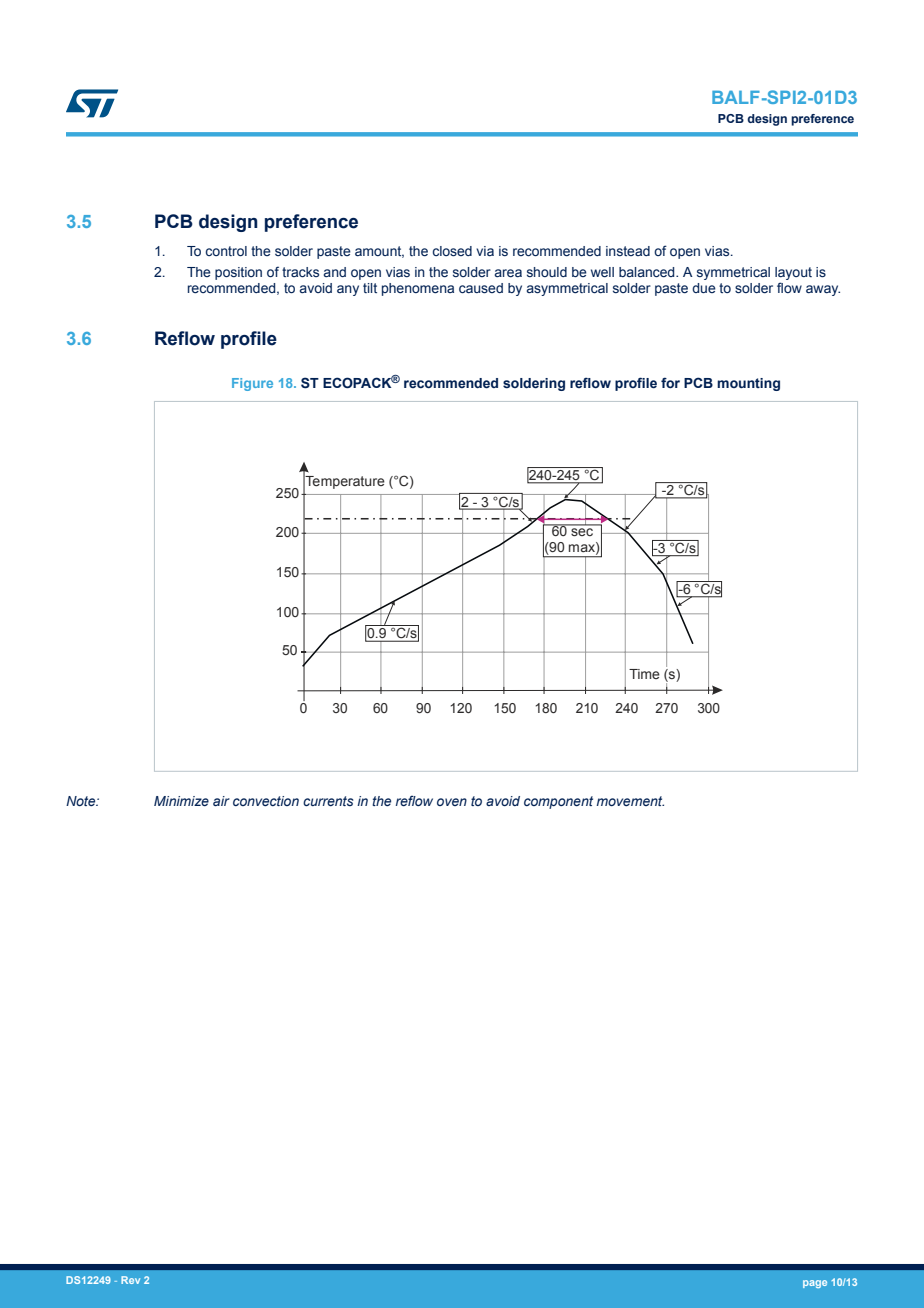 The height and width of the screenshot is (1308, 924). I want to click on position, so click(238, 273).
